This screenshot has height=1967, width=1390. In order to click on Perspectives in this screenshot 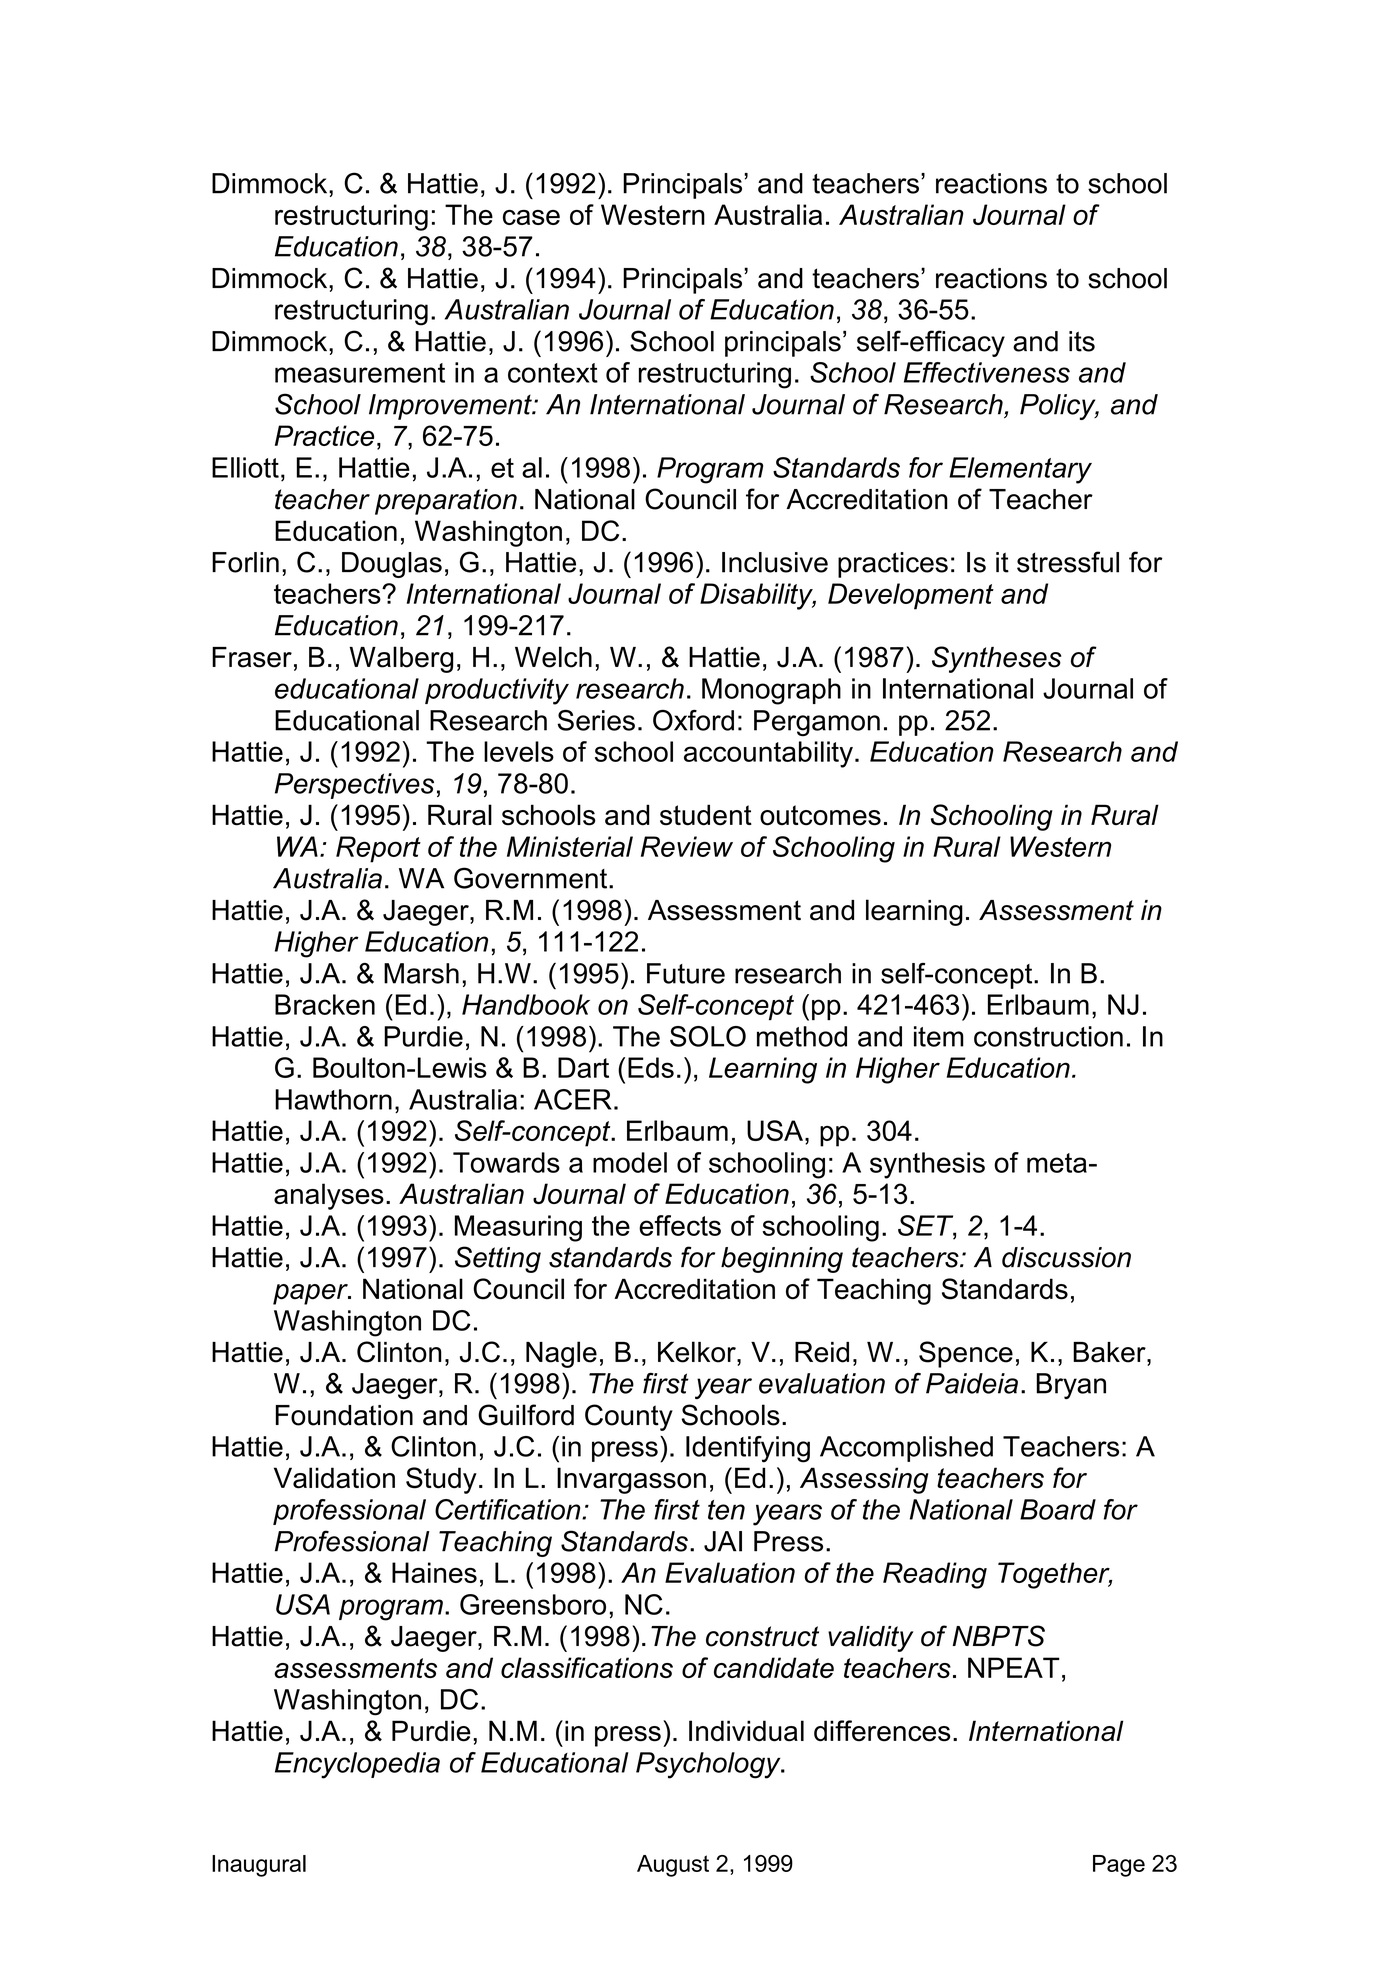, I will do `click(354, 786)`.
